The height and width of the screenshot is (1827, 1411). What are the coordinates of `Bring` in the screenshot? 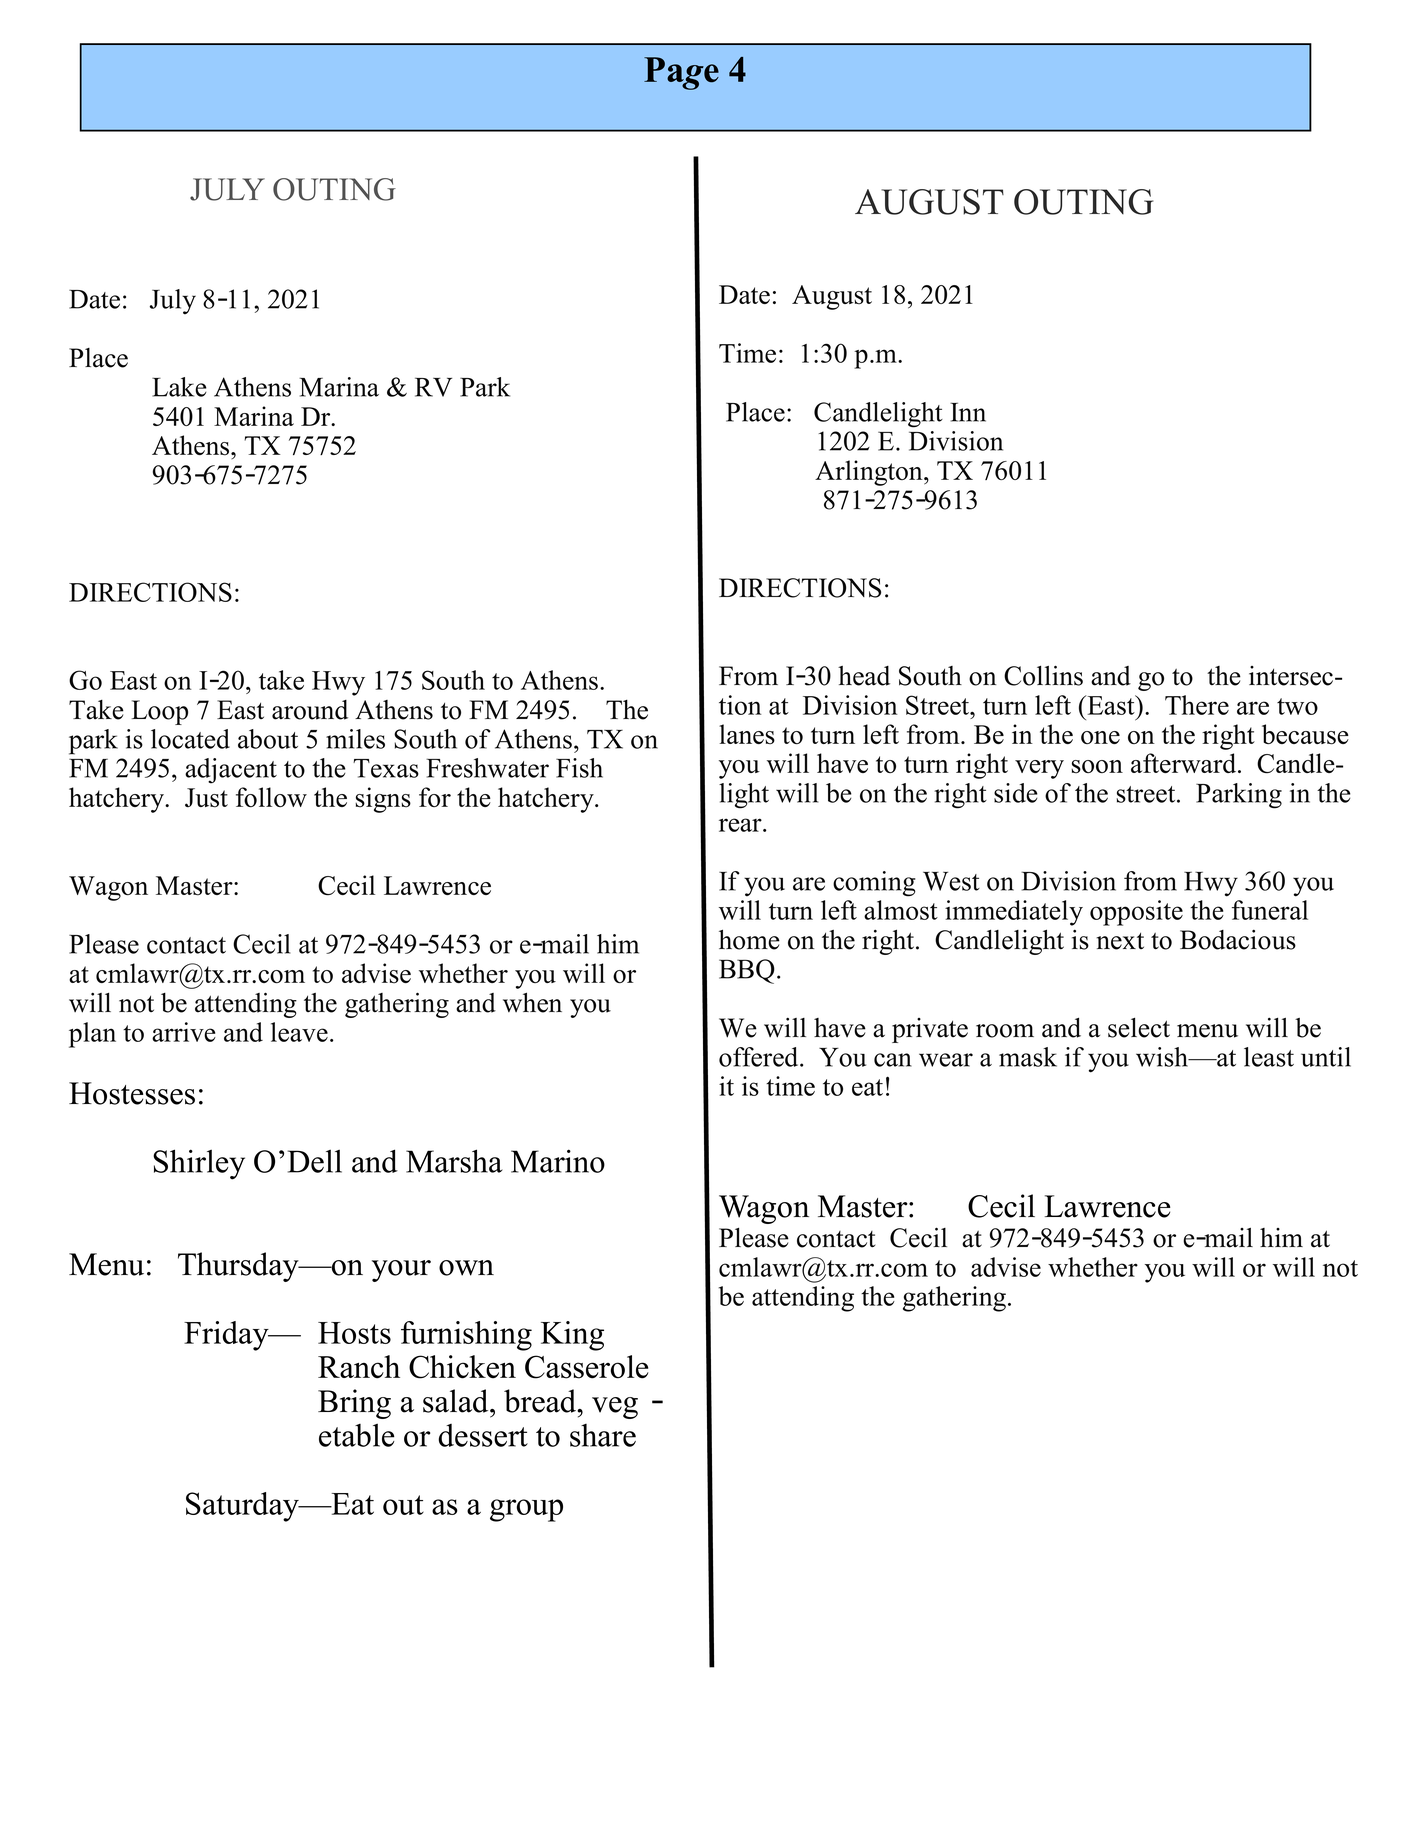 It's located at (354, 1404).
